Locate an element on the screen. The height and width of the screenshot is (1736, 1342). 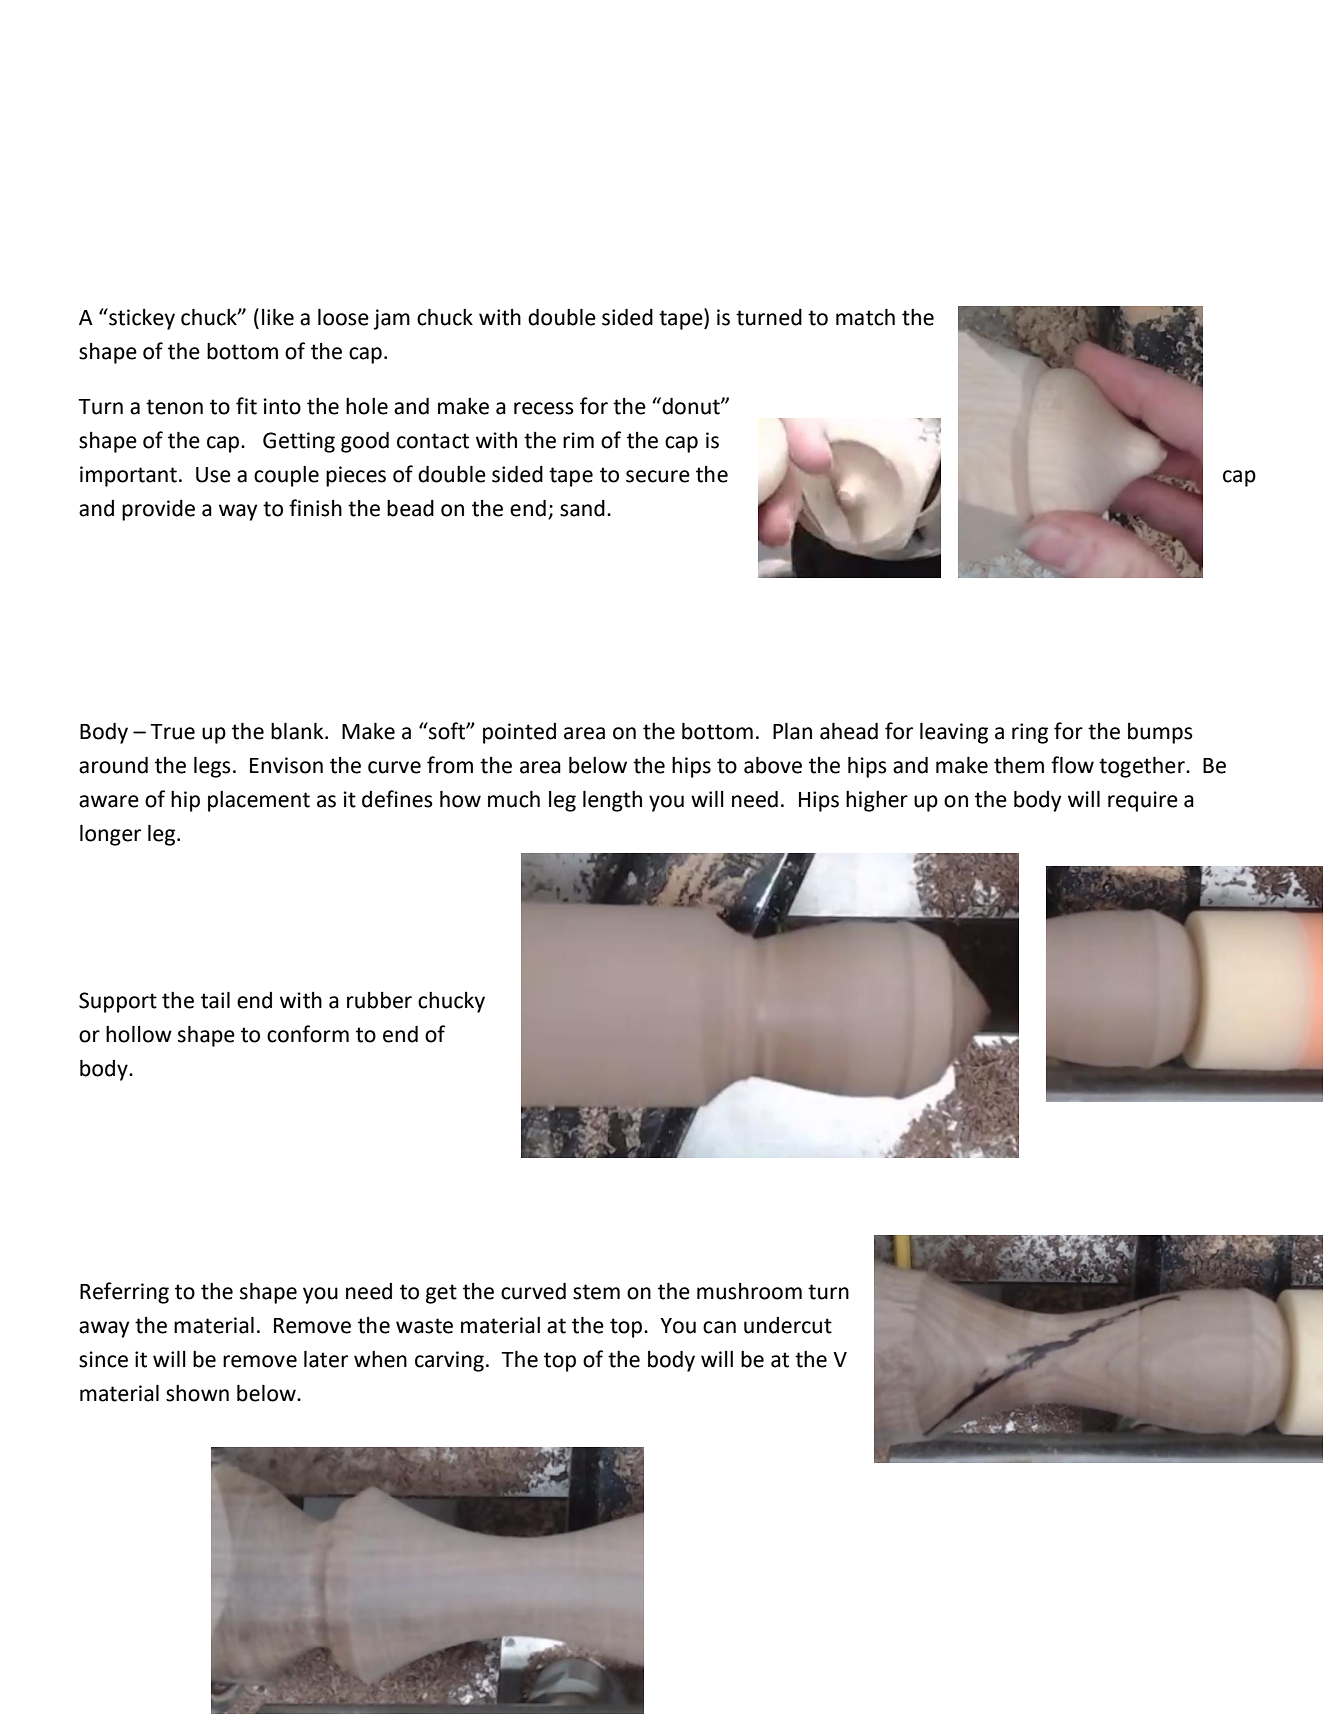
donut is located at coordinates (691, 406).
